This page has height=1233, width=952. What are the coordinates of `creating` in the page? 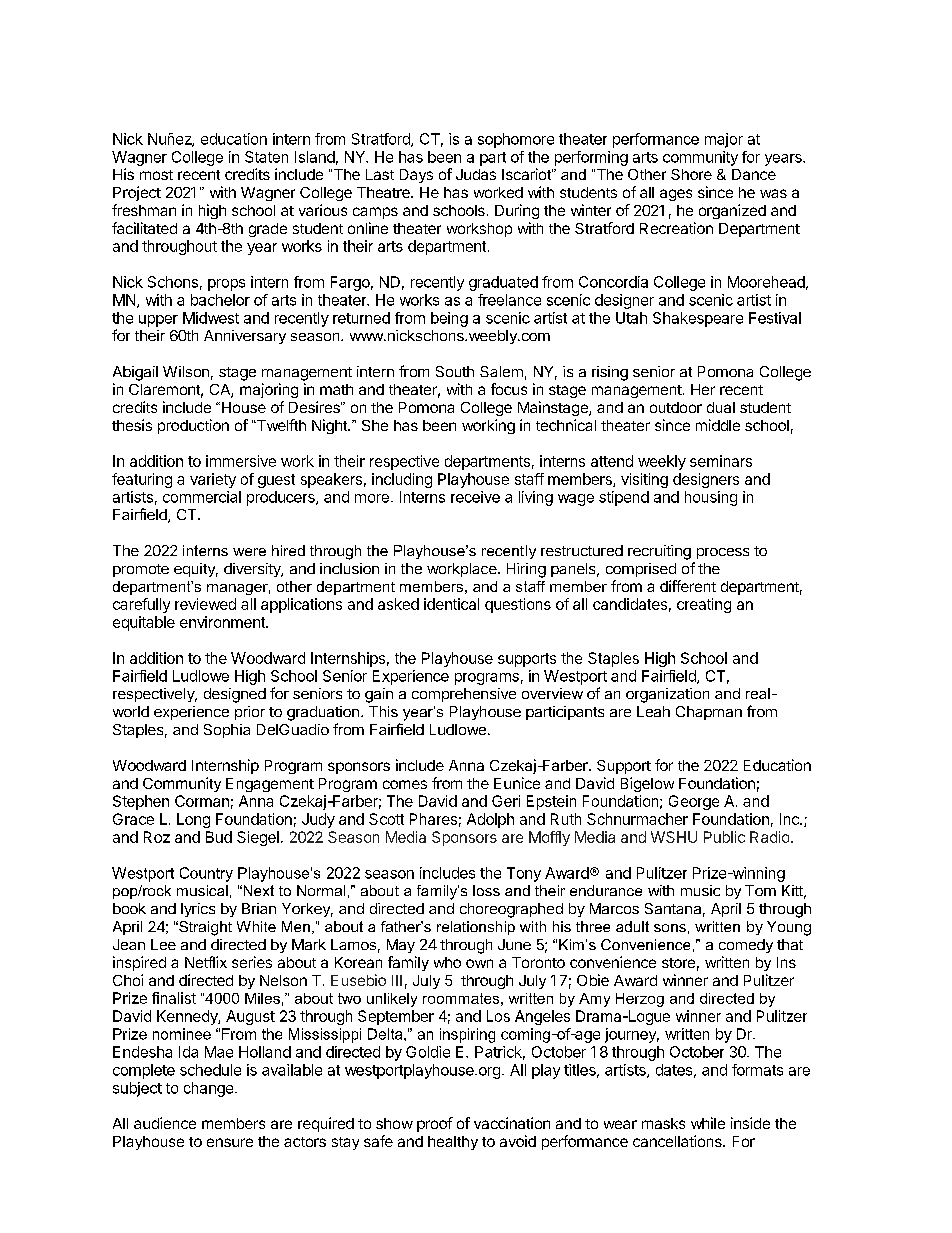 It's located at (704, 605).
